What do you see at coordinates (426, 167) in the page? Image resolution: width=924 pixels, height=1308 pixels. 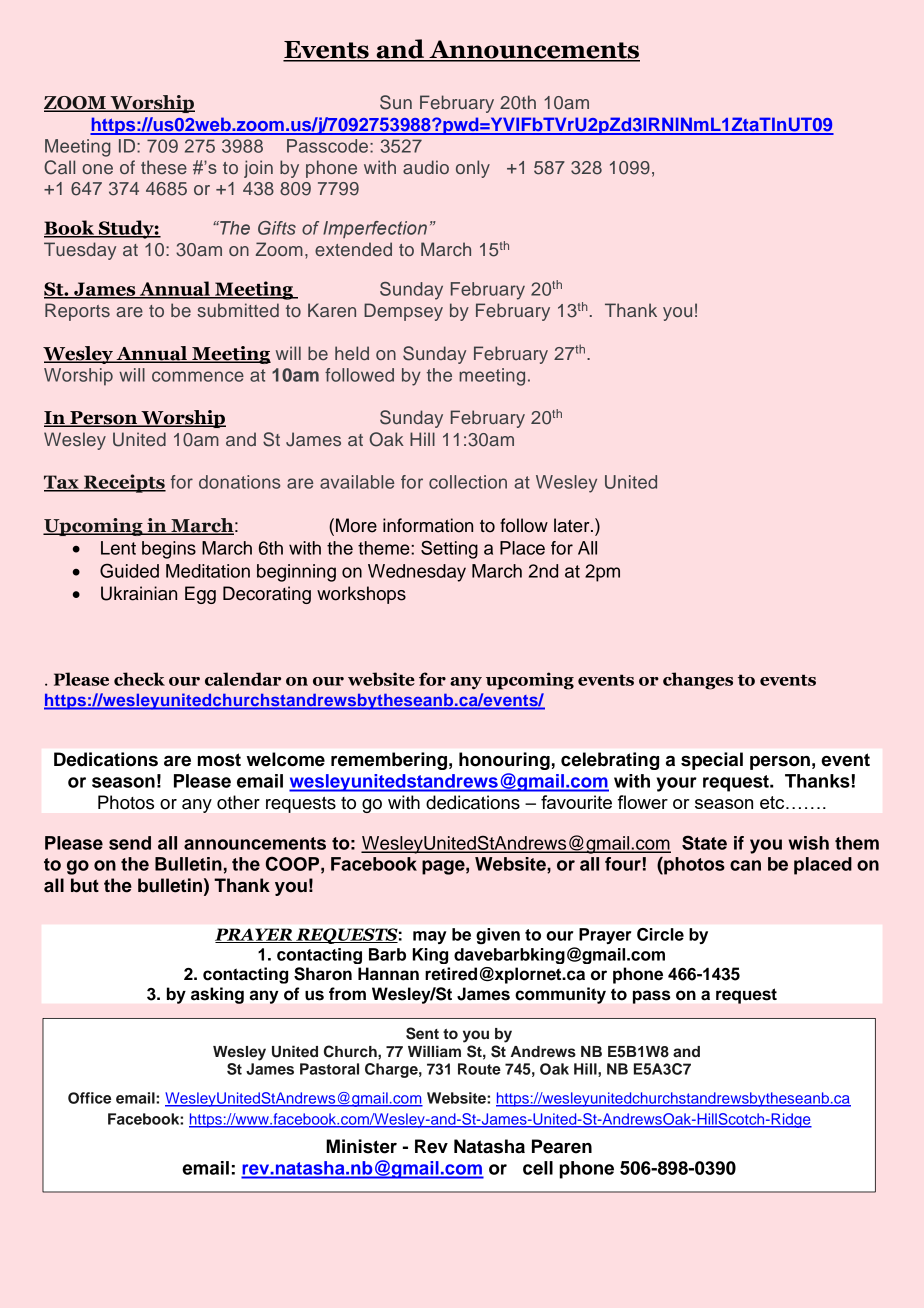 I see `audio` at bounding box center [426, 167].
